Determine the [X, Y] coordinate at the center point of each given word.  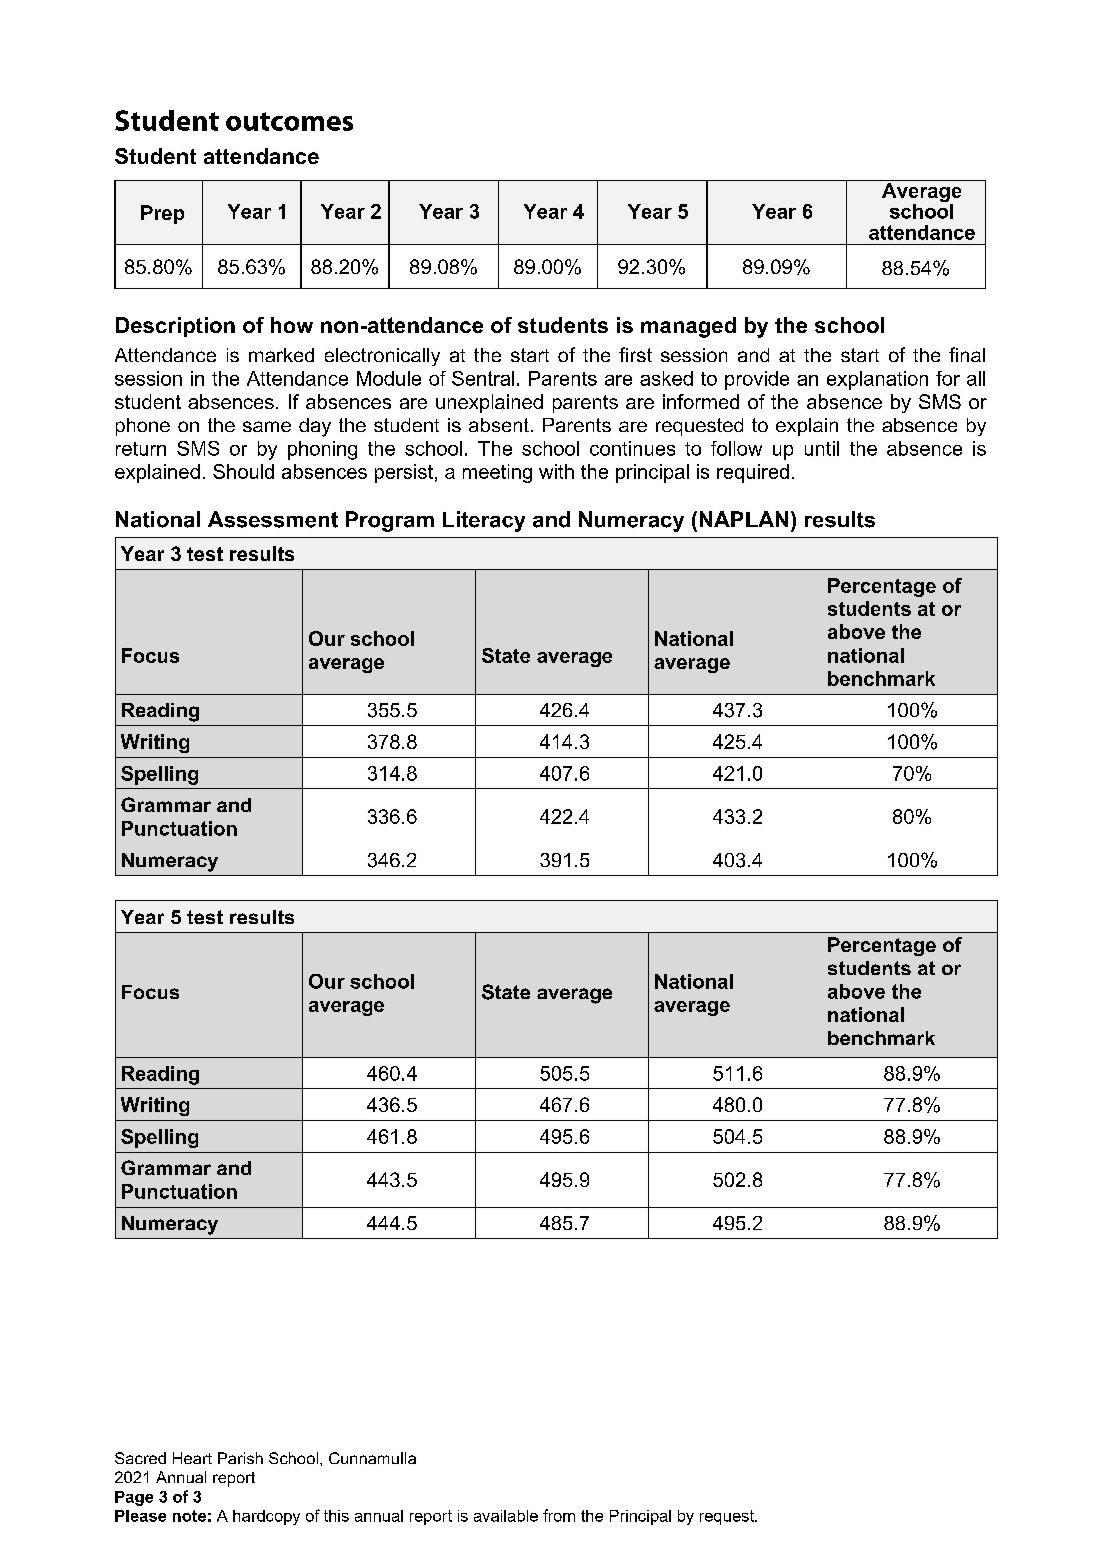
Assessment [273, 519]
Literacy [484, 521]
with [556, 471]
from [559, 1515]
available [506, 1516]
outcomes [289, 121]
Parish [240, 1458]
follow [736, 448]
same [267, 426]
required [753, 473]
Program [390, 521]
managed [688, 327]
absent [499, 425]
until [822, 448]
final [967, 354]
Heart [192, 1458]
